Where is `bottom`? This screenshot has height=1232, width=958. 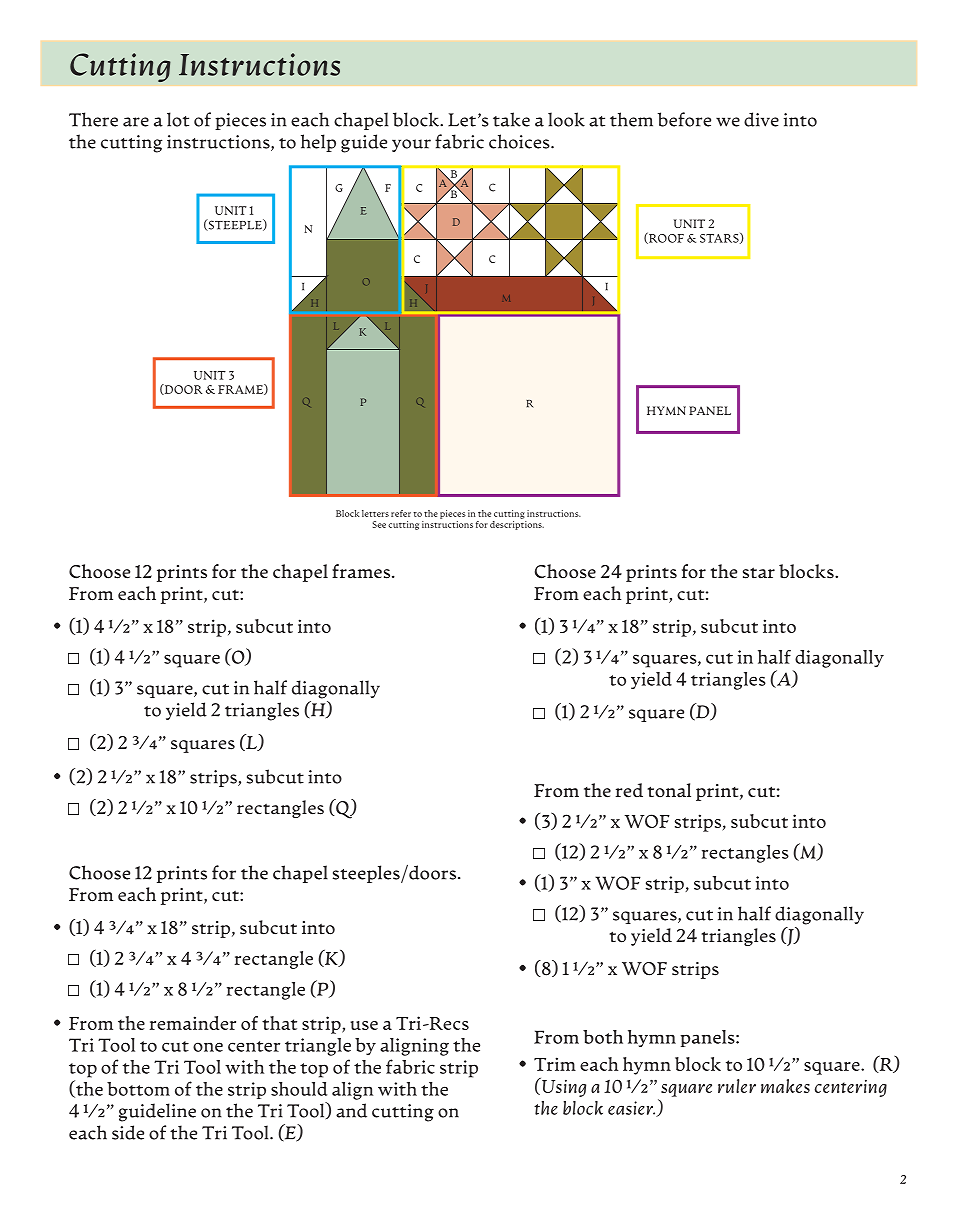
bottom is located at coordinates (138, 1089).
